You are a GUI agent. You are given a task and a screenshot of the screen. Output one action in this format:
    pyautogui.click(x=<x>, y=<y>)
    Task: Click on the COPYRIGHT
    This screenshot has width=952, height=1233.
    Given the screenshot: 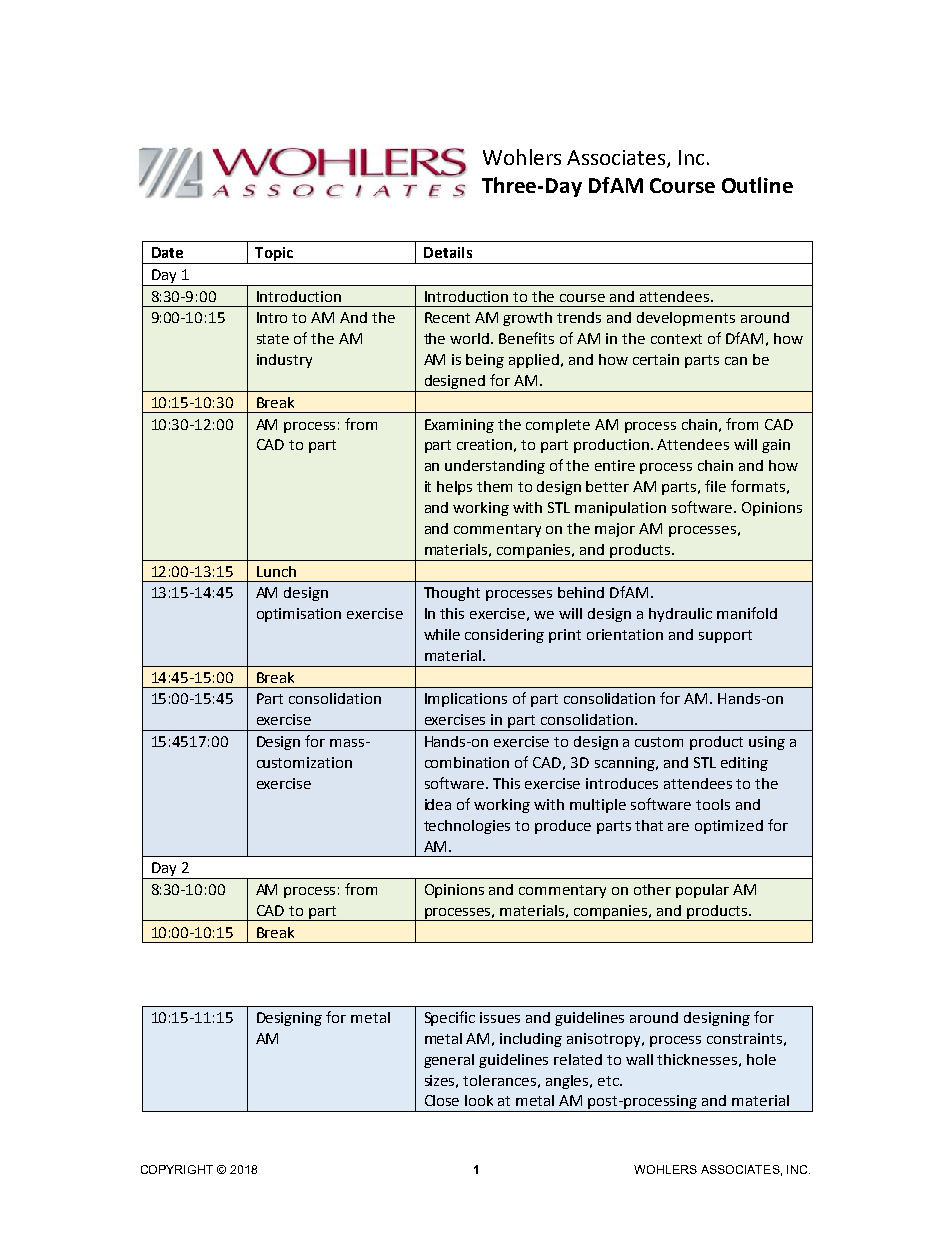 What is the action you would take?
    pyautogui.click(x=177, y=1169)
